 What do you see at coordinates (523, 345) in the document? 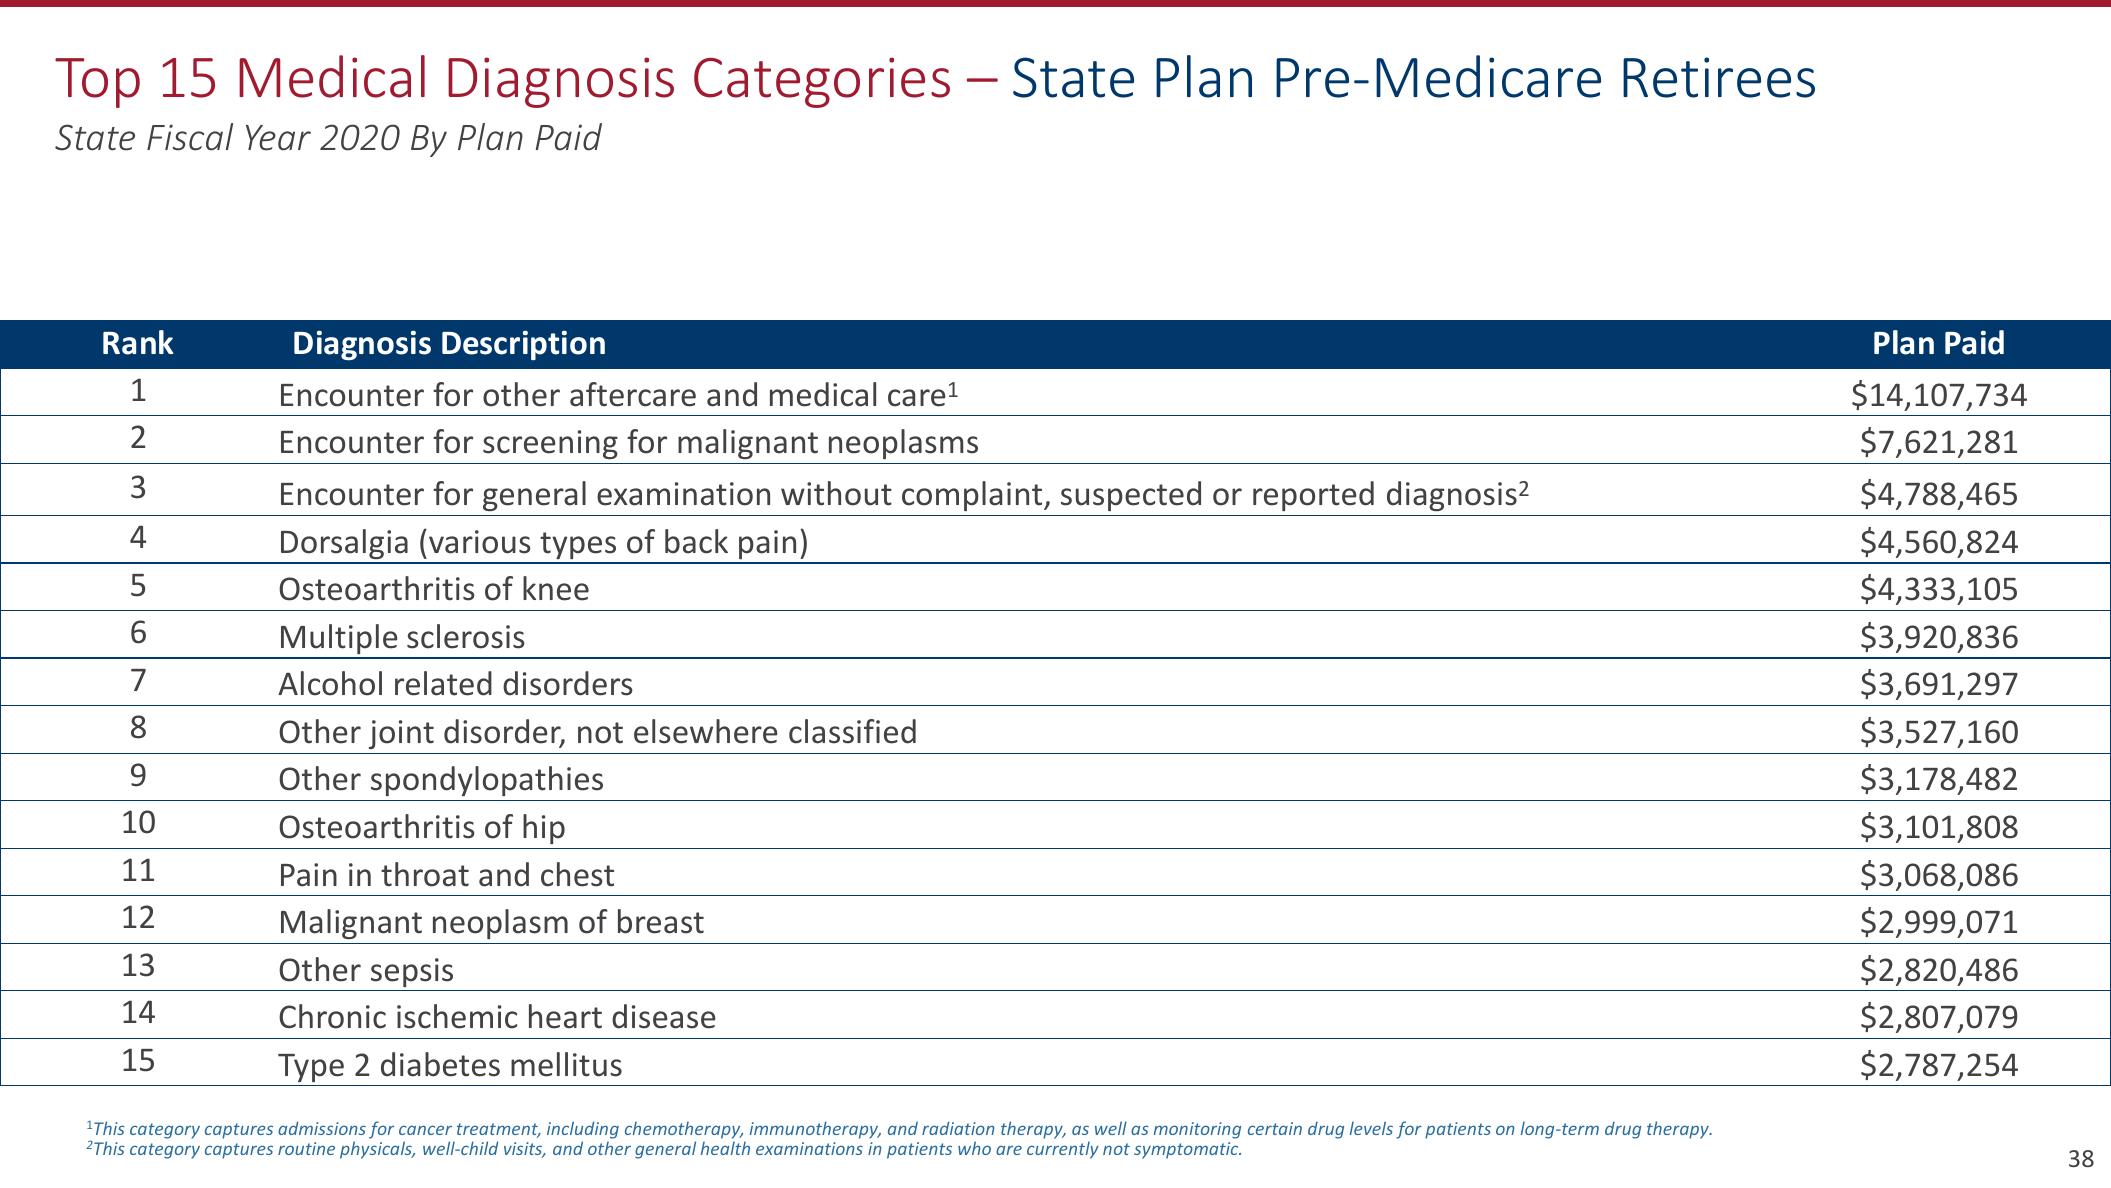
I see `Description` at bounding box center [523, 345].
